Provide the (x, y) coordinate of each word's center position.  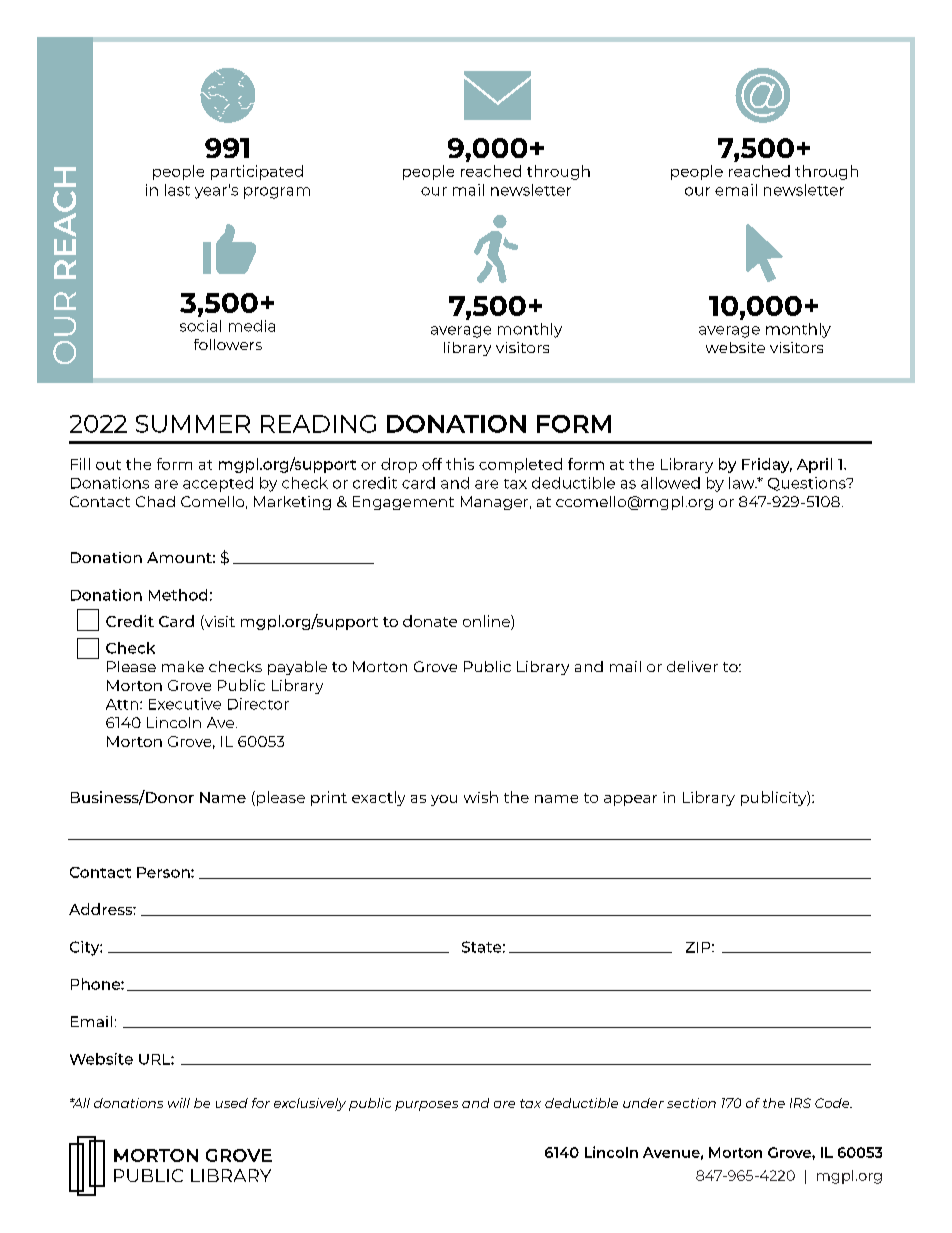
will (179, 1103)
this (460, 464)
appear (630, 800)
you (444, 800)
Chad (155, 501)
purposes (426, 1106)
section (691, 1103)
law (743, 483)
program (277, 193)
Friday (767, 465)
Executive (185, 704)
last (177, 190)
